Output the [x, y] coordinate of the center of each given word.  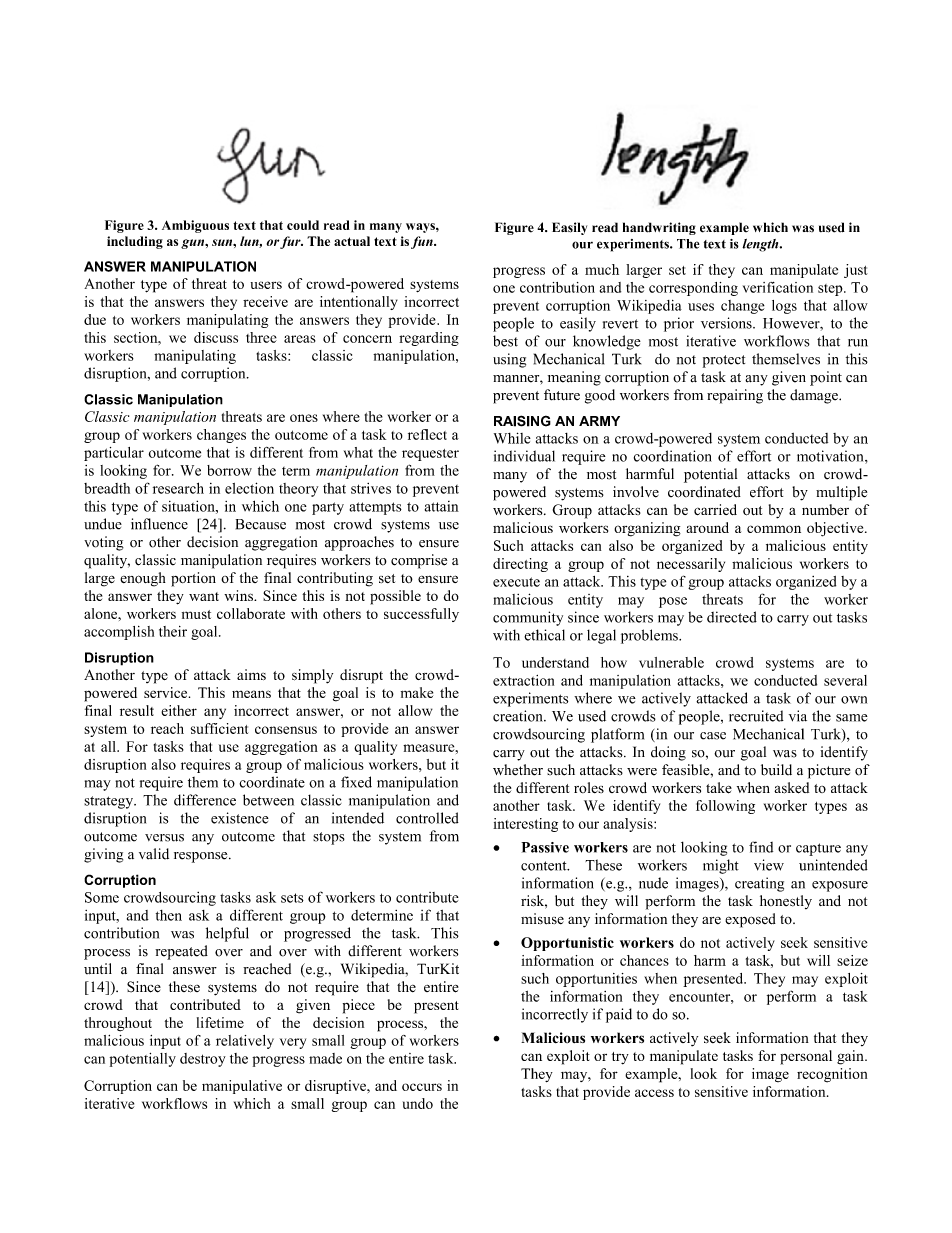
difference [205, 800]
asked [791, 788]
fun [423, 242]
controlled [427, 818]
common [774, 529]
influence [159, 524]
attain [442, 506]
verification [778, 287]
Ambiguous [195, 226]
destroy [203, 1060]
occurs [422, 1087]
